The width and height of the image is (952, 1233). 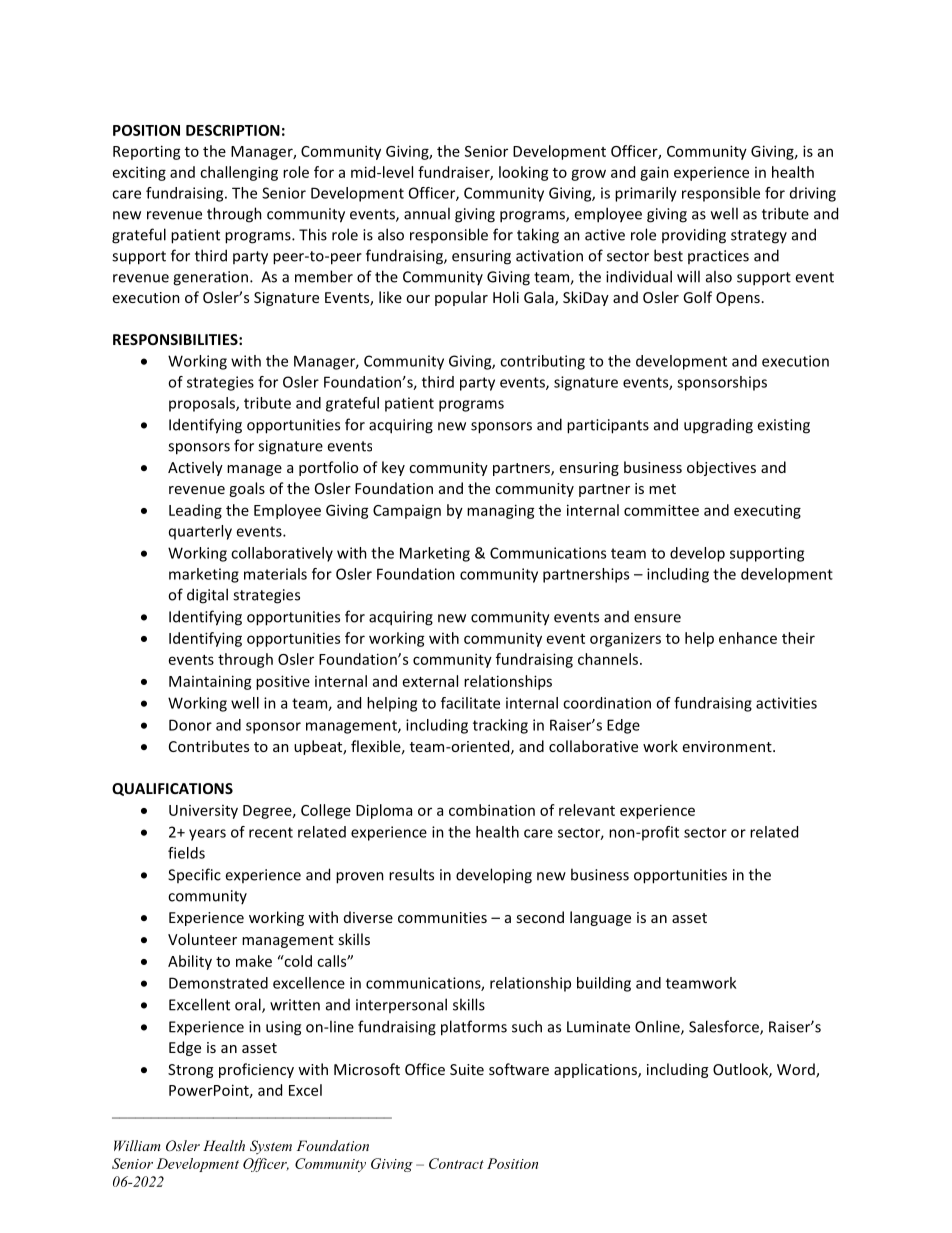 I want to click on challenging, so click(x=239, y=173).
